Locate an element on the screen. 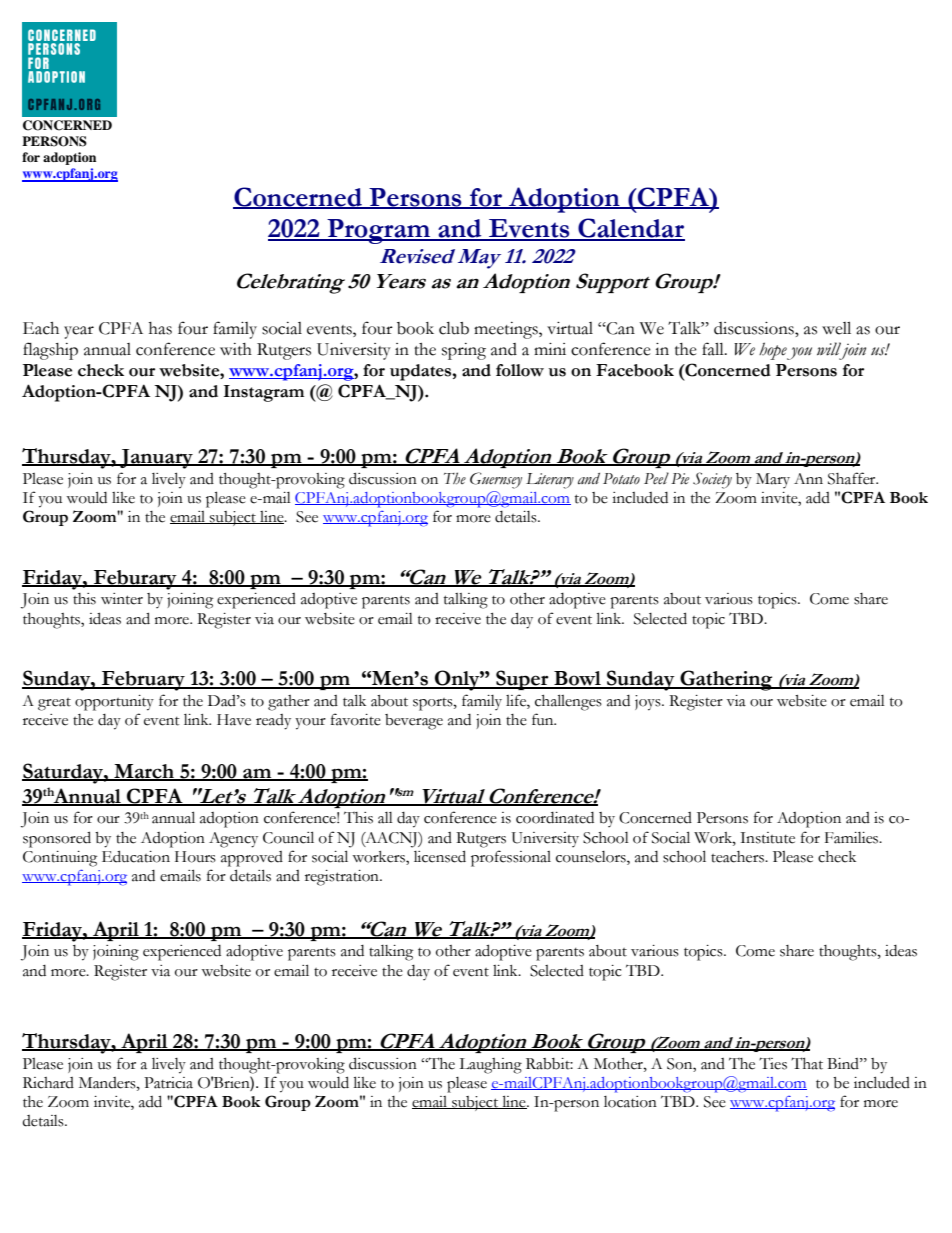  Super is located at coordinates (522, 680).
